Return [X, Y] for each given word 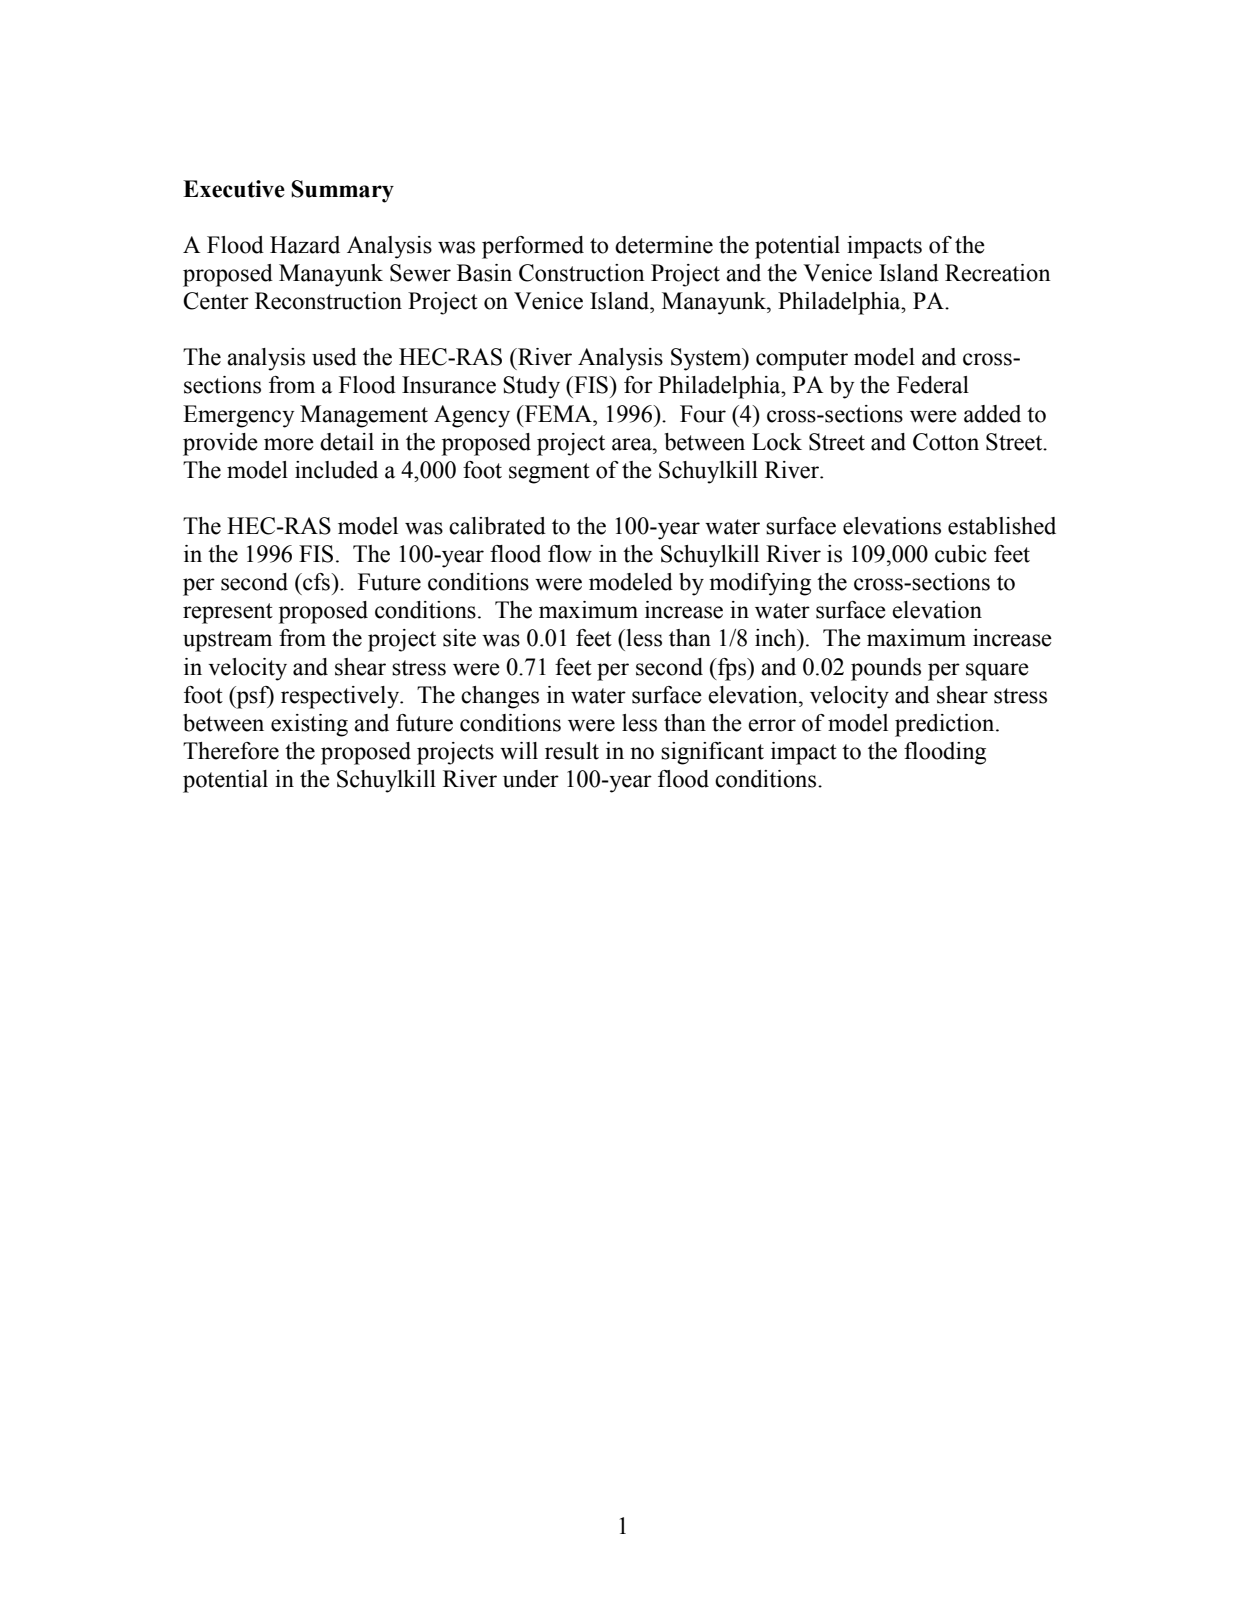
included [336, 470]
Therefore [231, 751]
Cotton [946, 442]
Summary [342, 191]
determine [664, 245]
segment [549, 473]
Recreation [998, 273]
